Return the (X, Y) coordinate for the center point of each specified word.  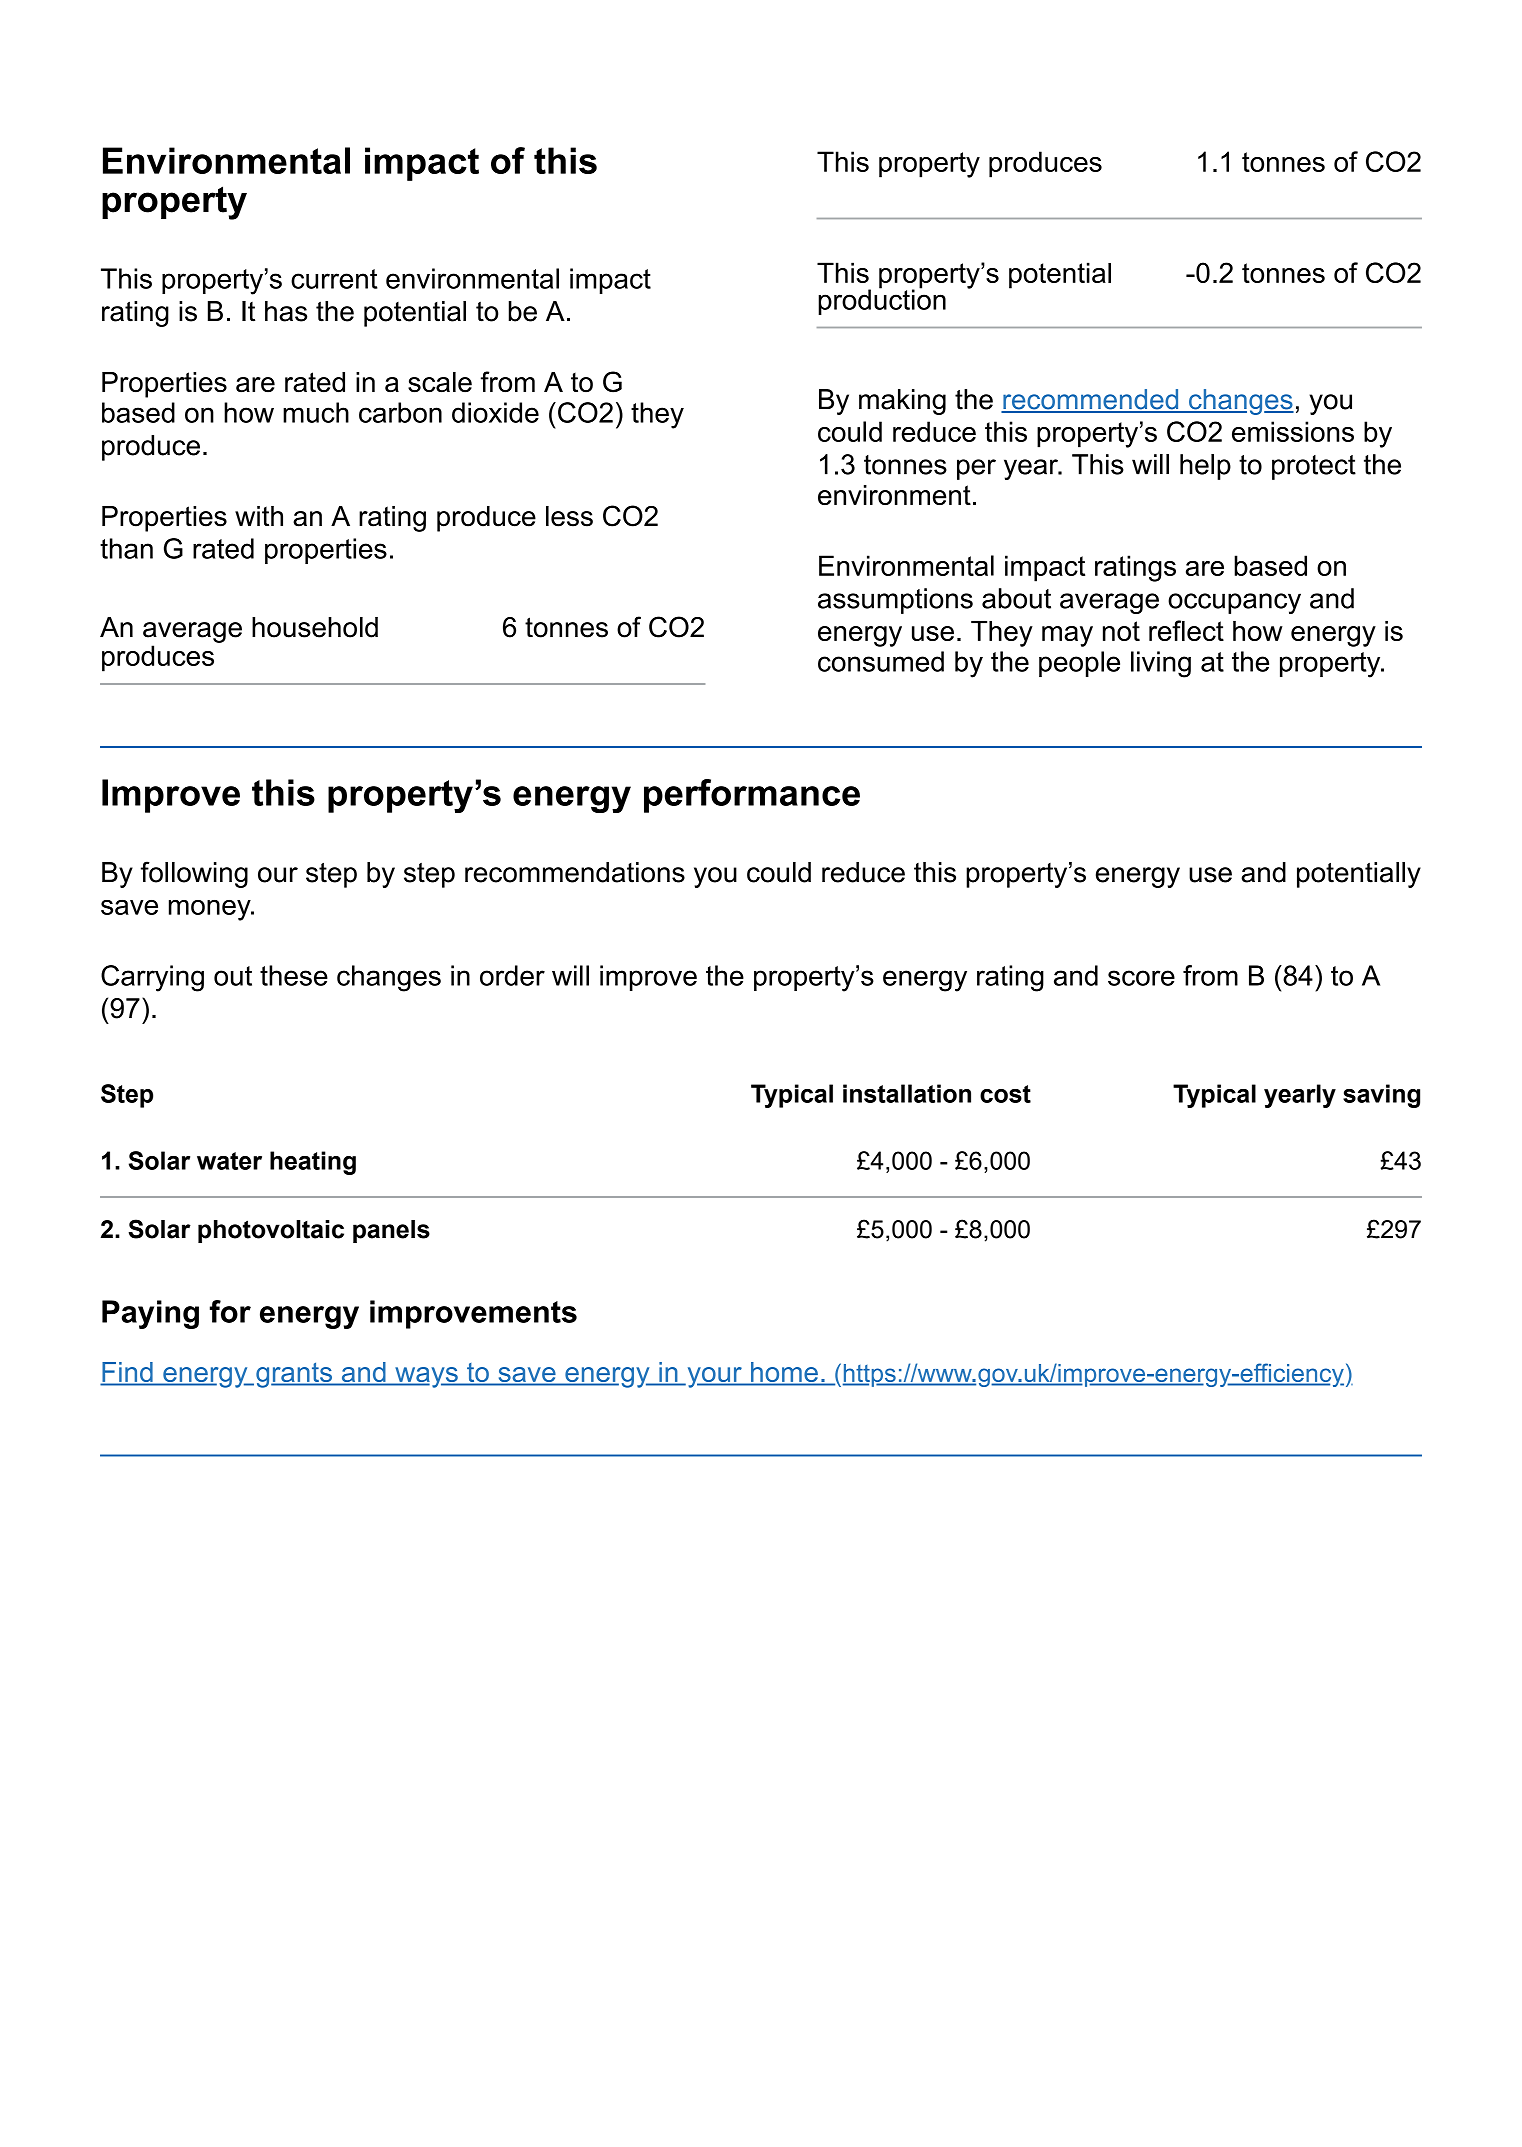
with (259, 516)
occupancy (1234, 603)
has (286, 311)
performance (752, 796)
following (194, 874)
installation (907, 1093)
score (1141, 978)
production (882, 301)
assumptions (895, 601)
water (229, 1161)
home (784, 1373)
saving (1381, 1096)
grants (295, 1375)
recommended (1091, 400)
